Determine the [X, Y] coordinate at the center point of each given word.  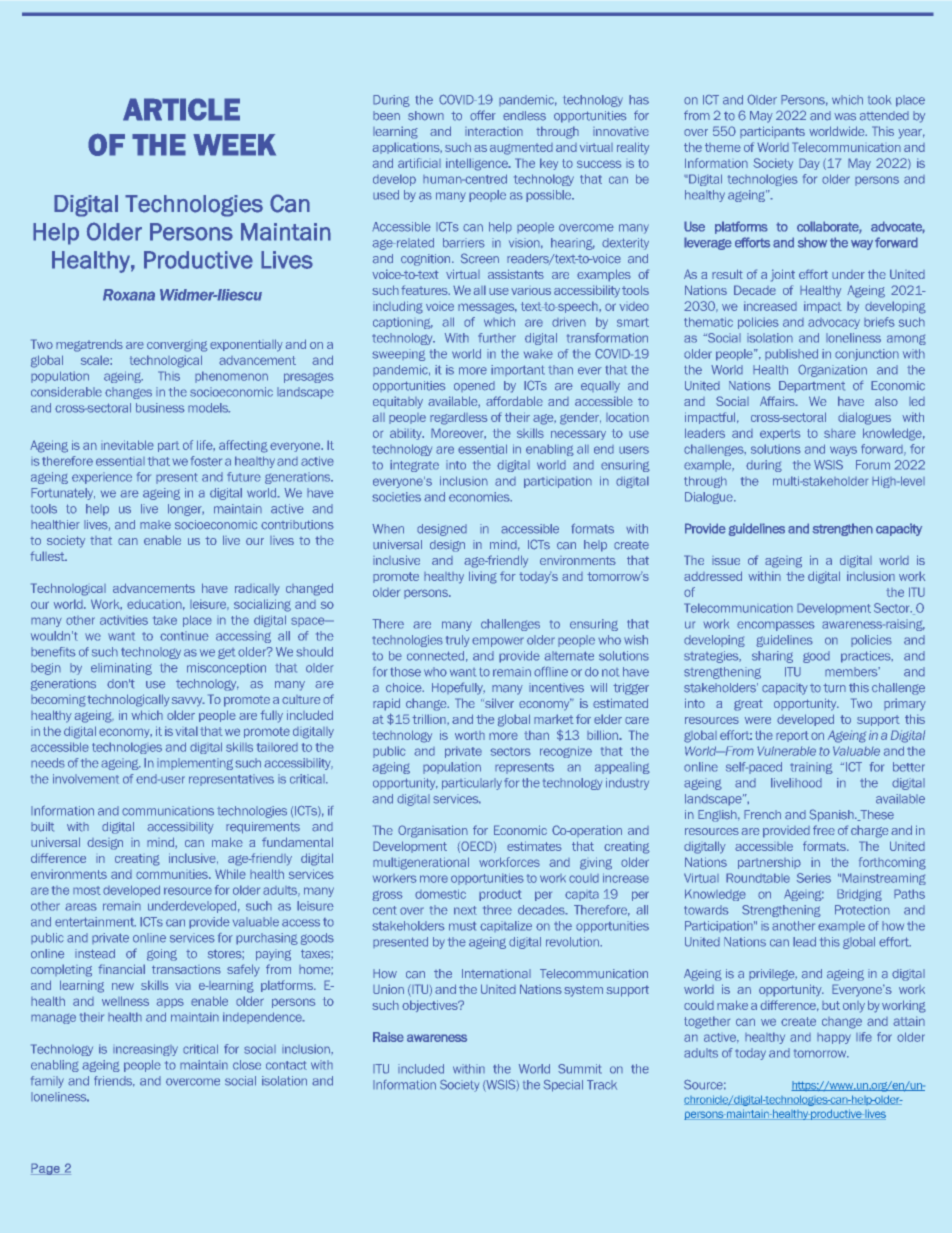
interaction [494, 131]
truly [457, 641]
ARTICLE [181, 109]
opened [474, 386]
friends [114, 1081]
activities [124, 620]
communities [173, 874]
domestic [440, 894]
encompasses [776, 626]
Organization [832, 370]
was [845, 117]
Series [814, 878]
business [160, 408]
